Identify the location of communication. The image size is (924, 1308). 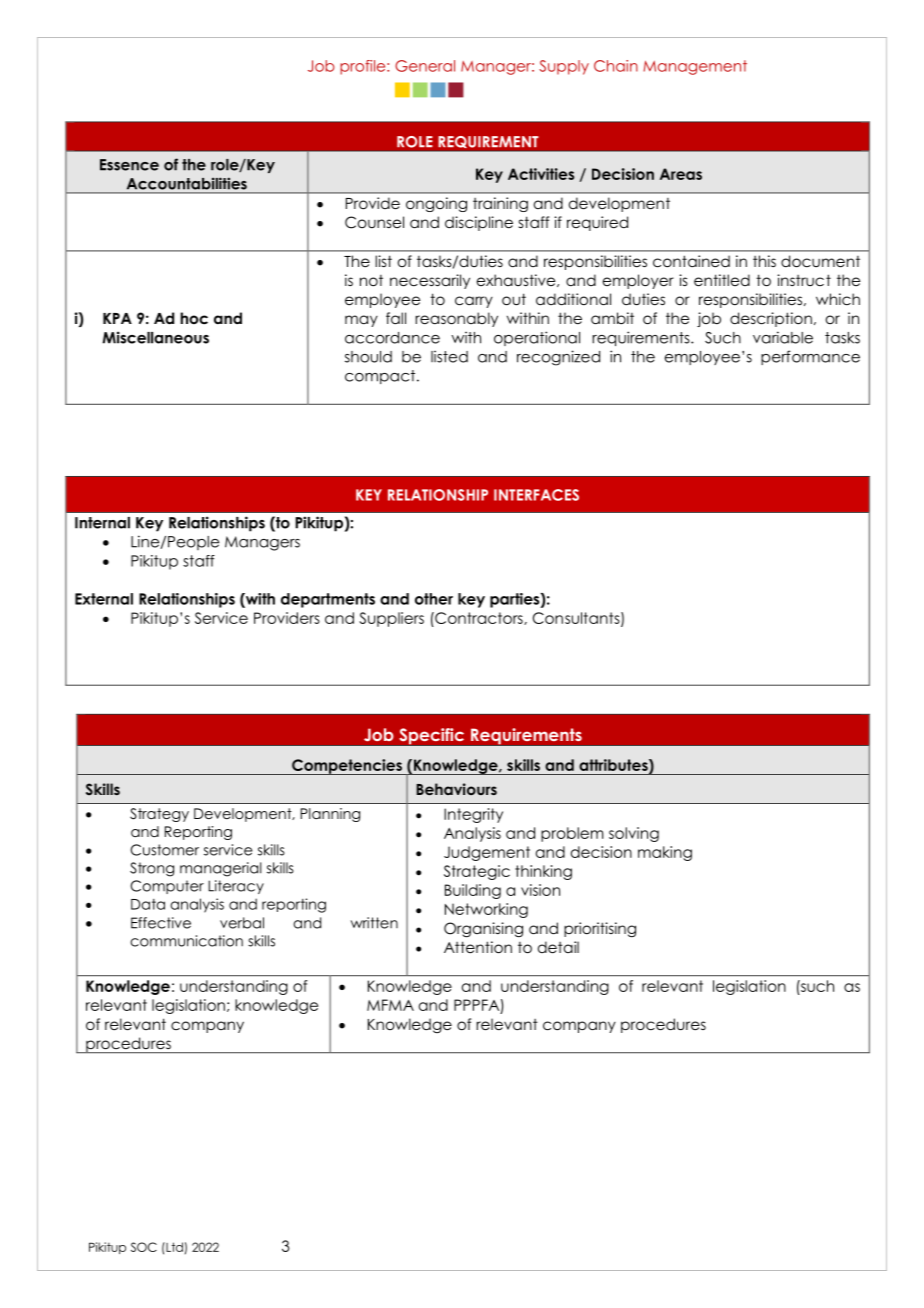
(186, 941).
